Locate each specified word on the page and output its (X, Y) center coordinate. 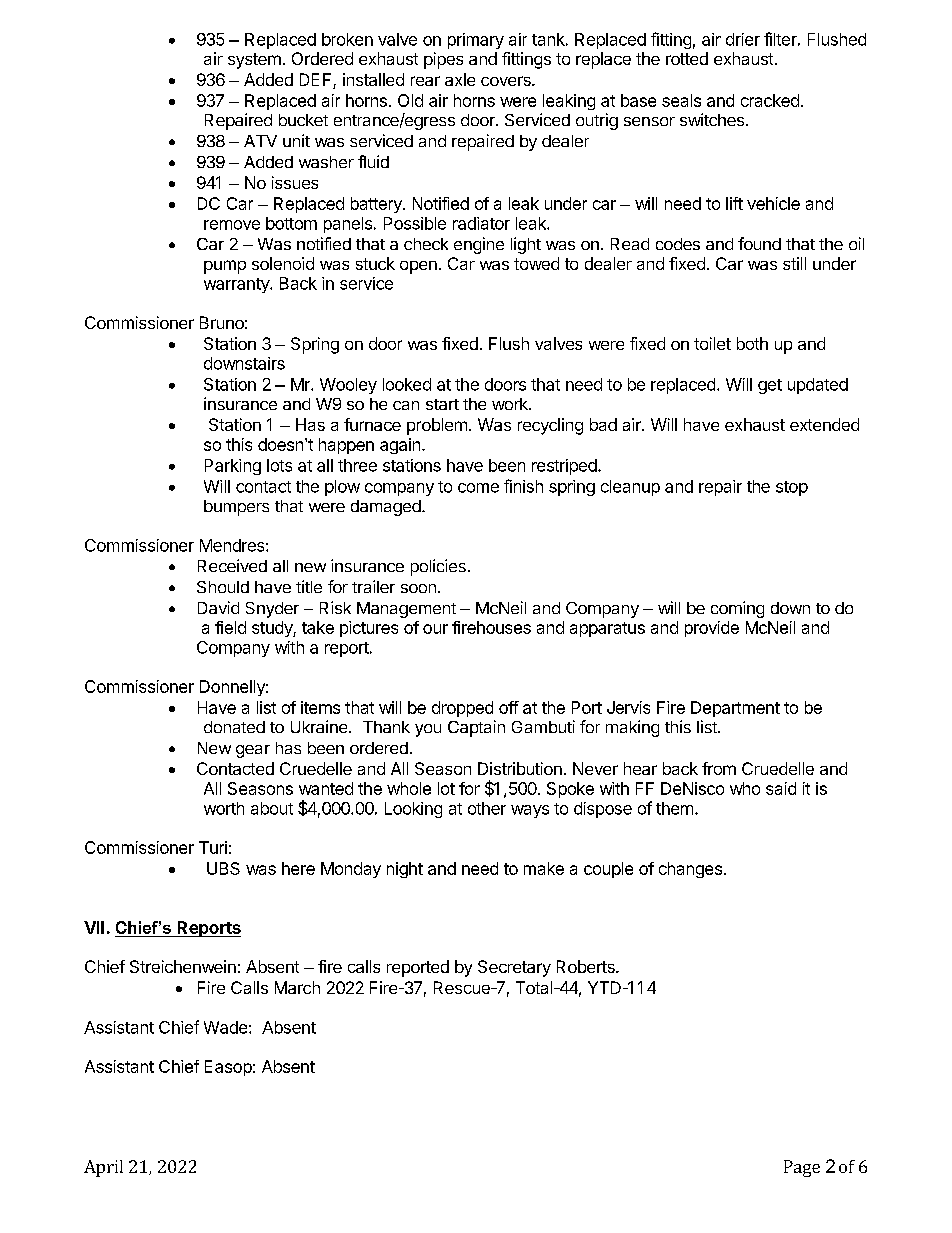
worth (224, 808)
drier (743, 39)
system (254, 61)
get (770, 386)
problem (437, 426)
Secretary (514, 968)
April (103, 1168)
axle (460, 79)
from (719, 768)
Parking (233, 467)
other (487, 808)
